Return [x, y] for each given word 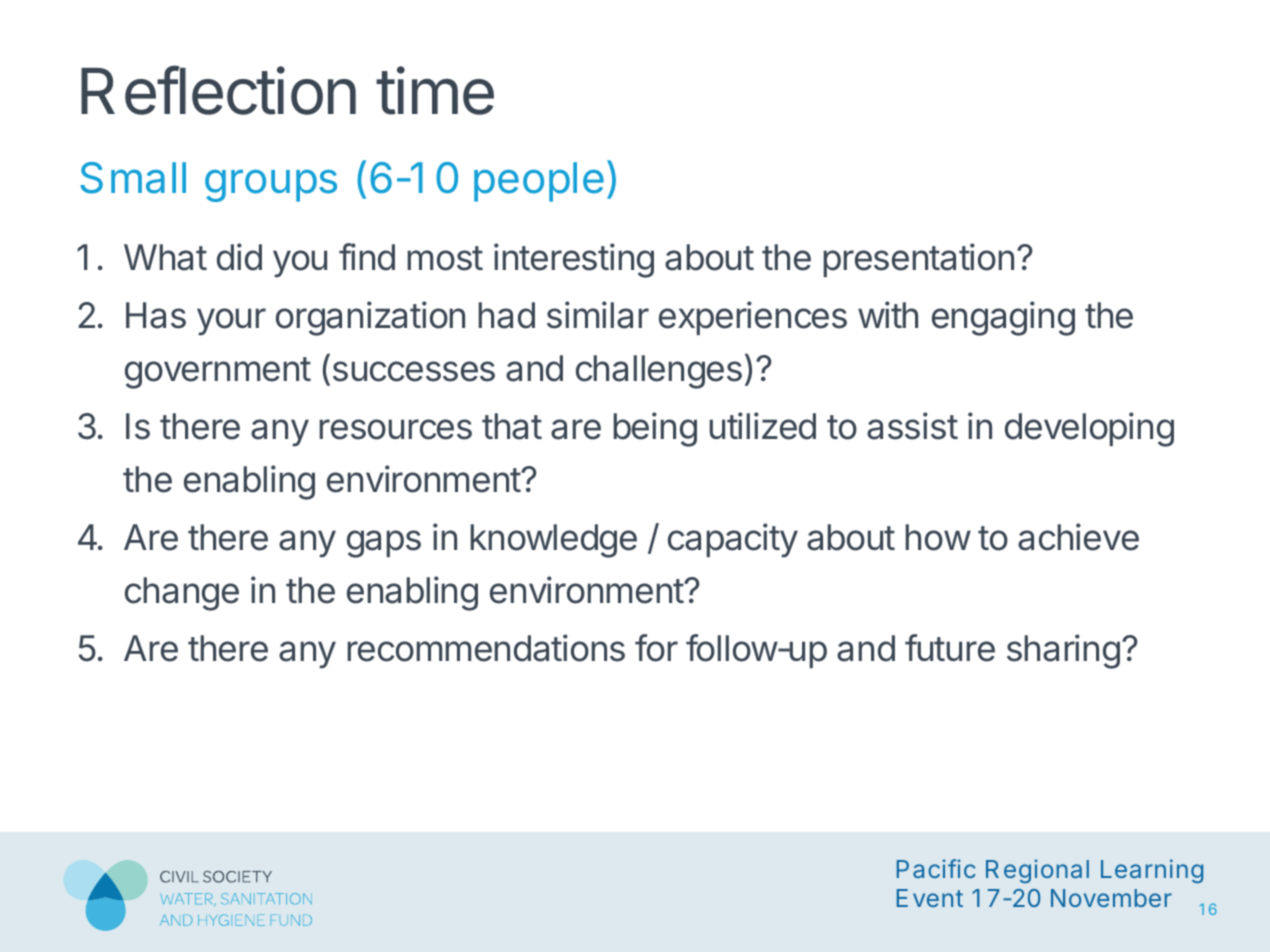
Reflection [218, 90]
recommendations [486, 648]
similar [598, 315]
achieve [1078, 537]
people [539, 182]
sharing [1063, 651]
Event [930, 898]
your [231, 322]
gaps [384, 544]
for [656, 648]
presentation [918, 260]
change [182, 594]
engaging [1003, 318]
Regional [1037, 871]
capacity [733, 540]
